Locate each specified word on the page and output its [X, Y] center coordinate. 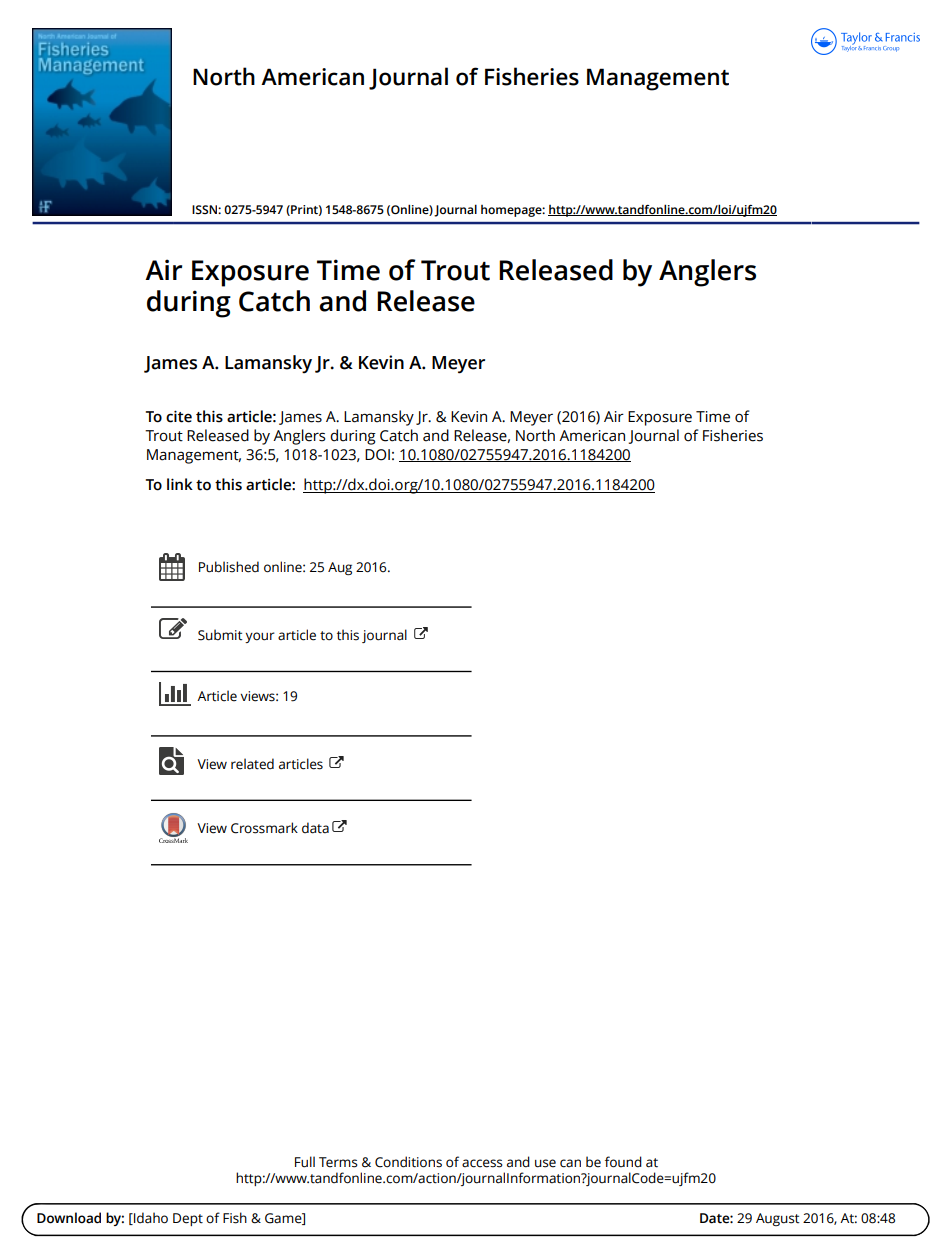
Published [229, 567]
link [180, 484]
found [623, 1162]
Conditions [408, 1162]
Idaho [150, 1218]
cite [179, 416]
